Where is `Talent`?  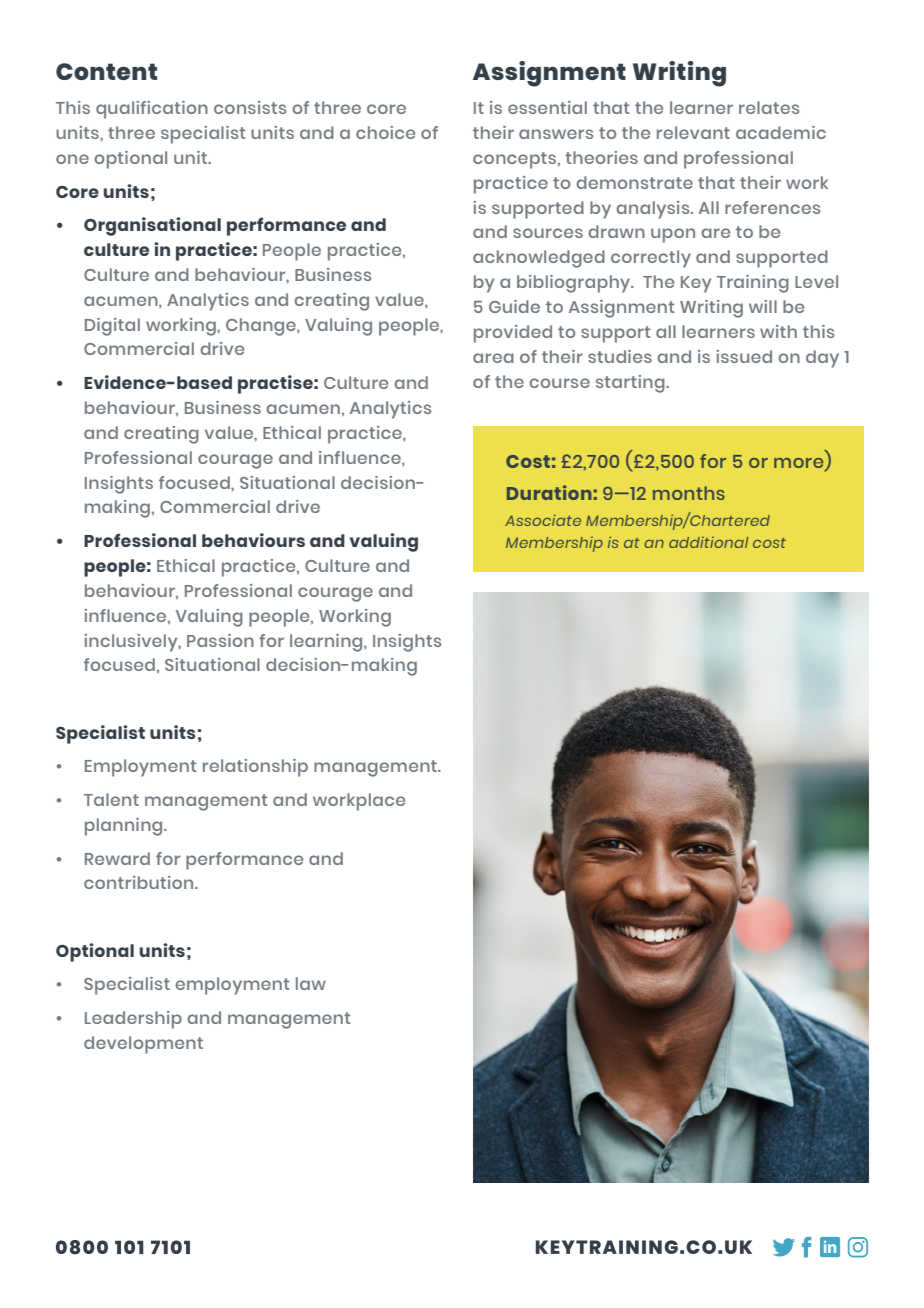 Talent is located at coordinates (111, 799).
